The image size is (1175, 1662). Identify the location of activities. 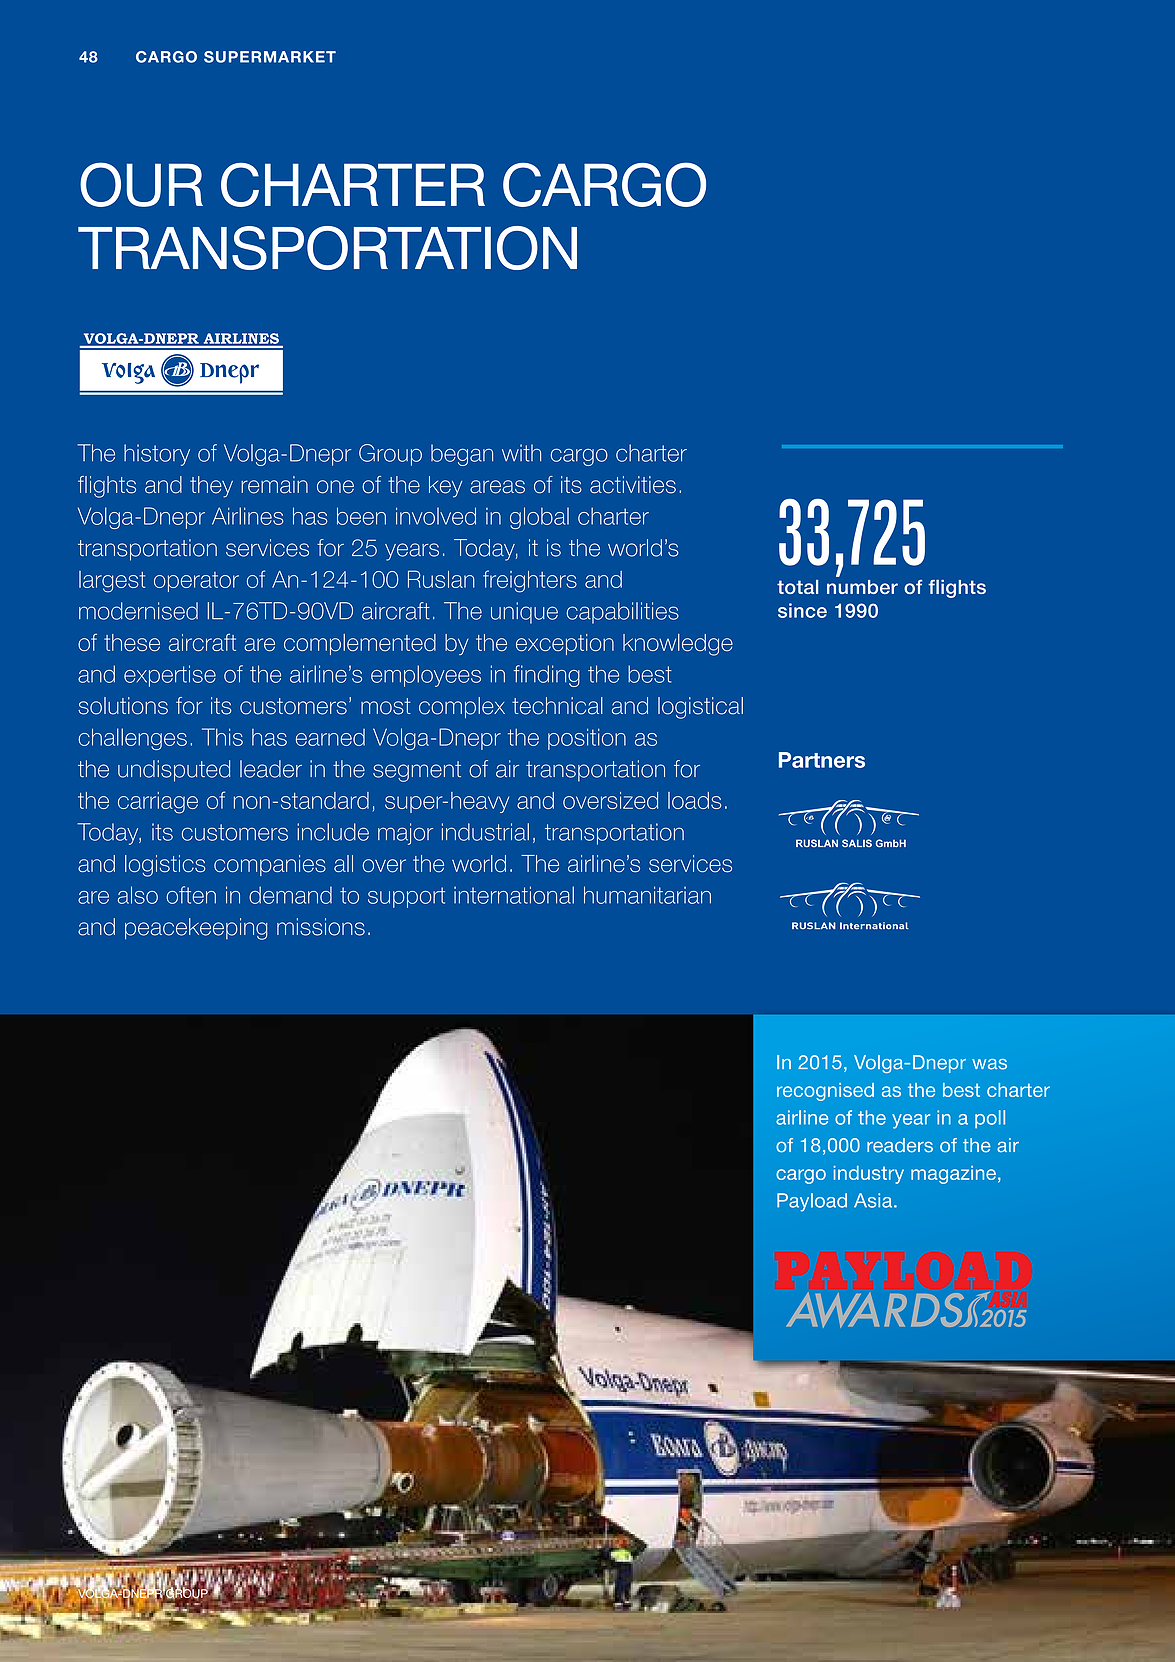
(633, 485).
